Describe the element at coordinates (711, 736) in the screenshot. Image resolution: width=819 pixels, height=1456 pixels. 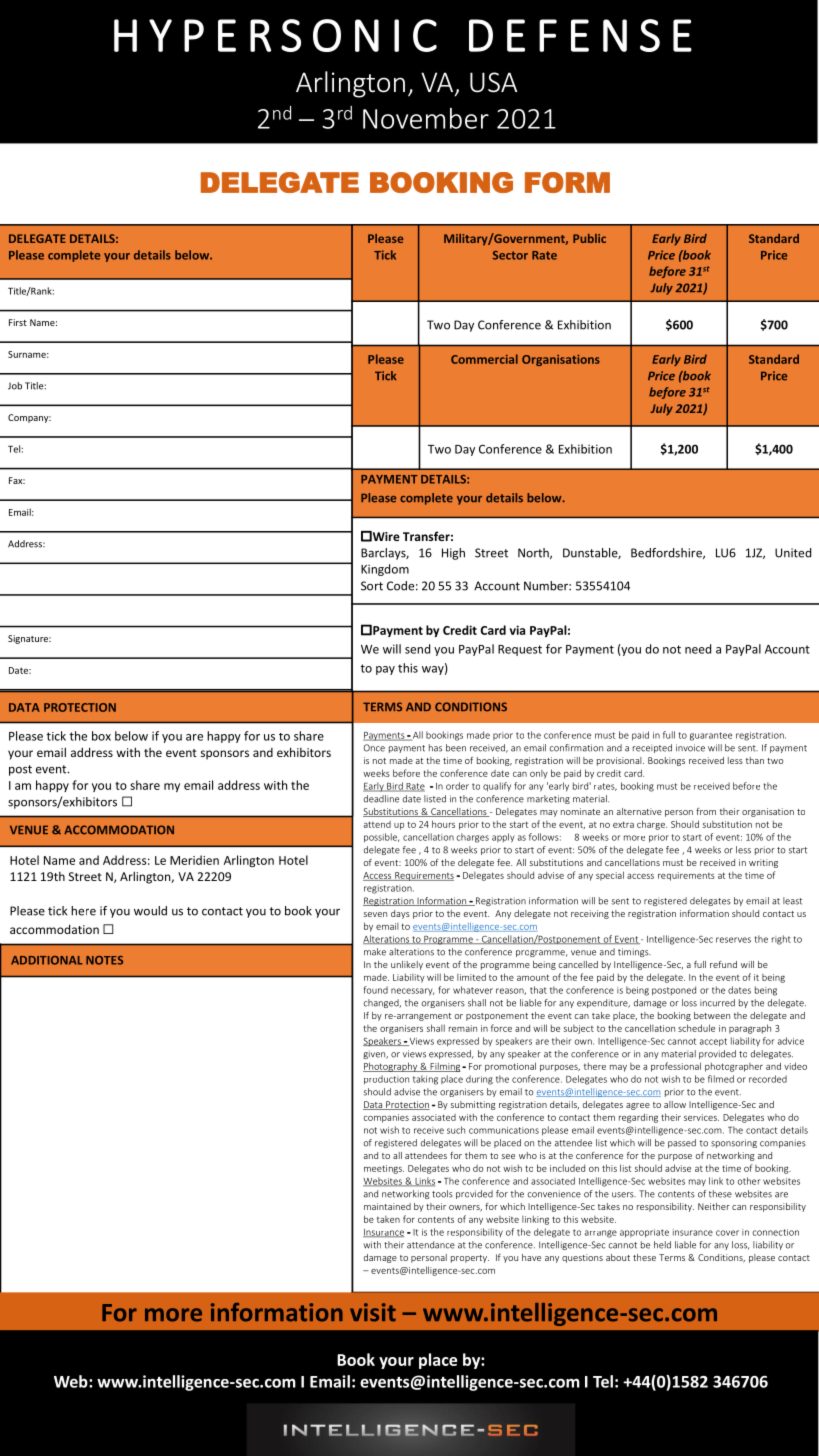
I see `guarantee` at that location.
